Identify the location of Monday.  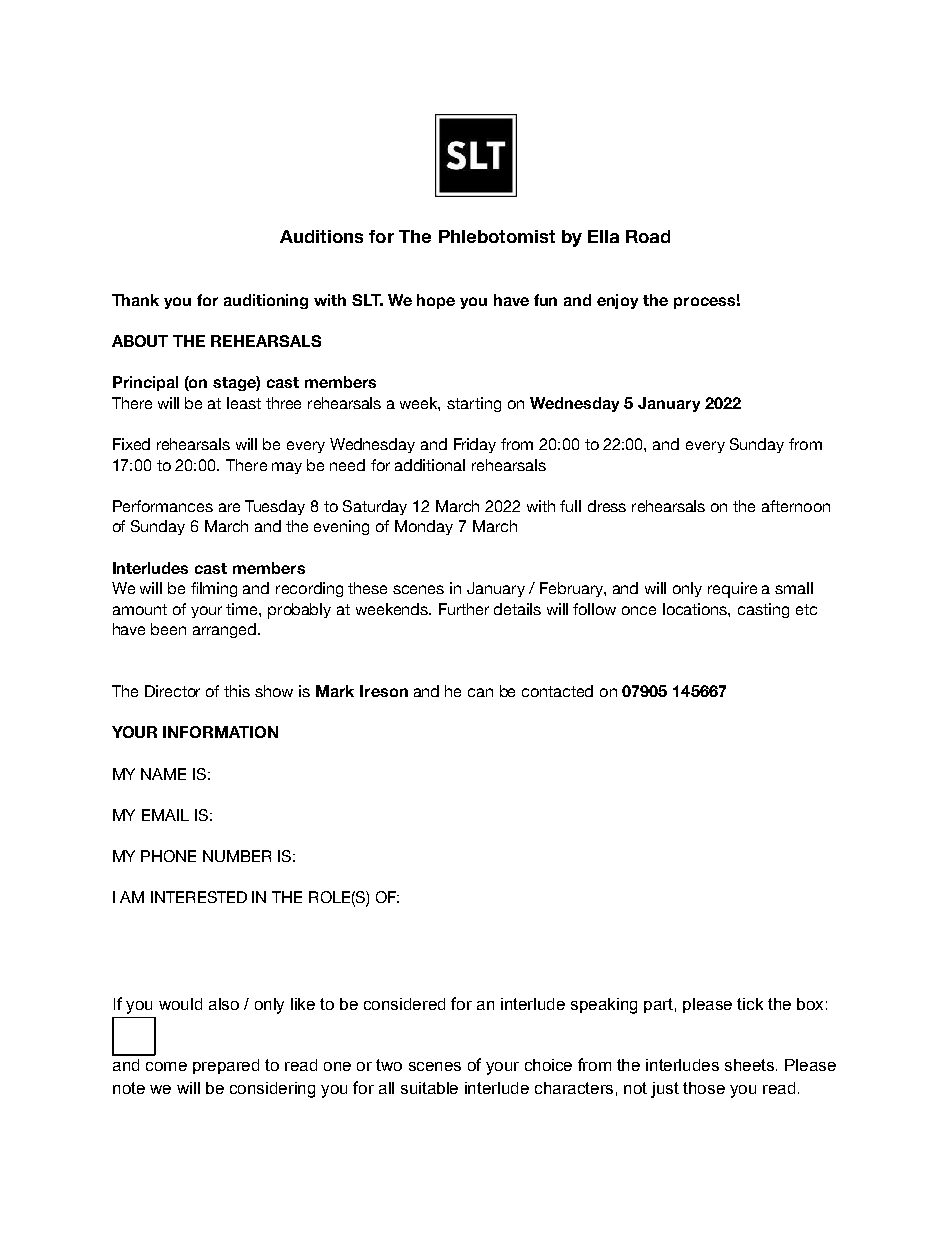
(424, 527).
